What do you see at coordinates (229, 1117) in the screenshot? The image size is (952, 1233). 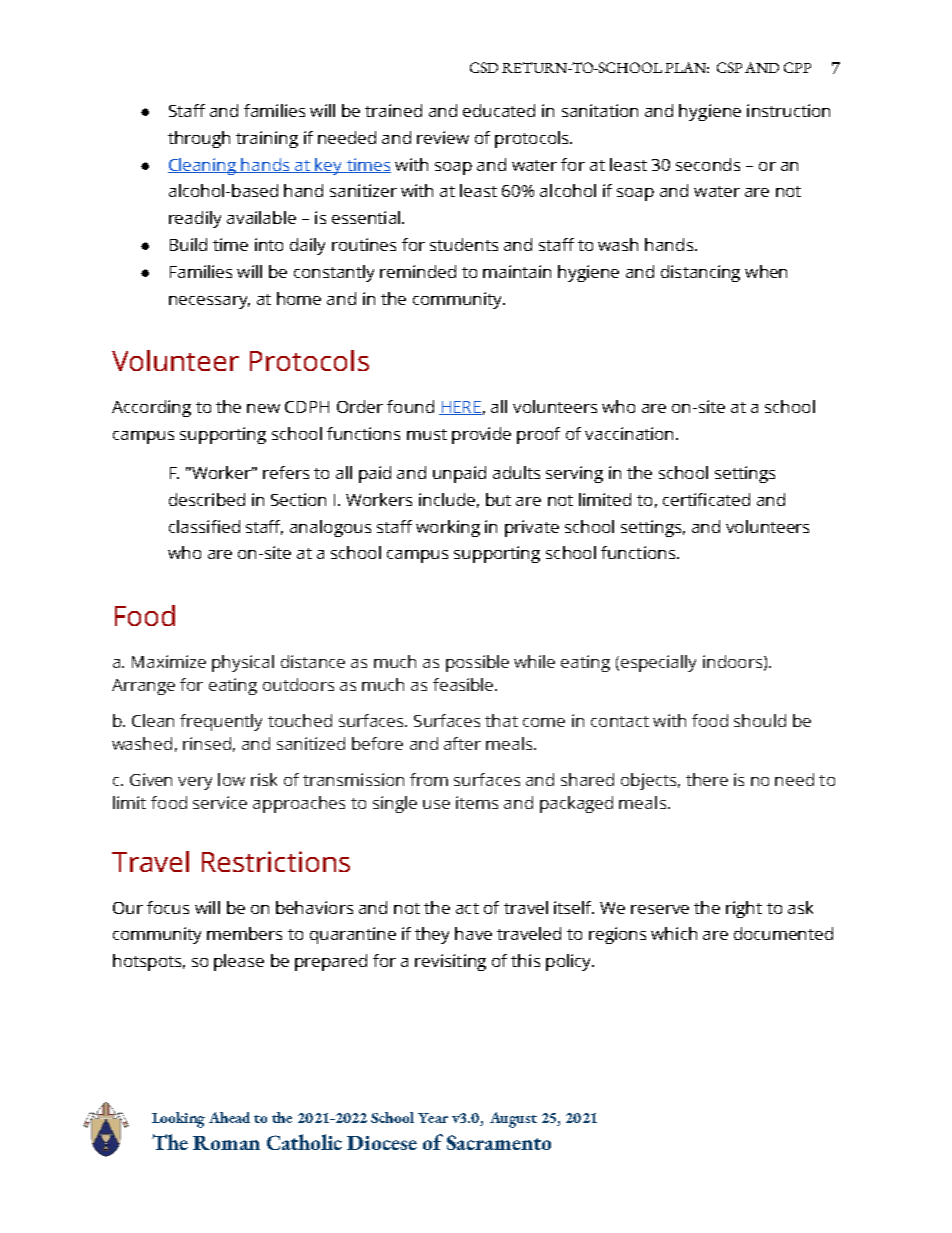 I see `Ahead` at bounding box center [229, 1117].
